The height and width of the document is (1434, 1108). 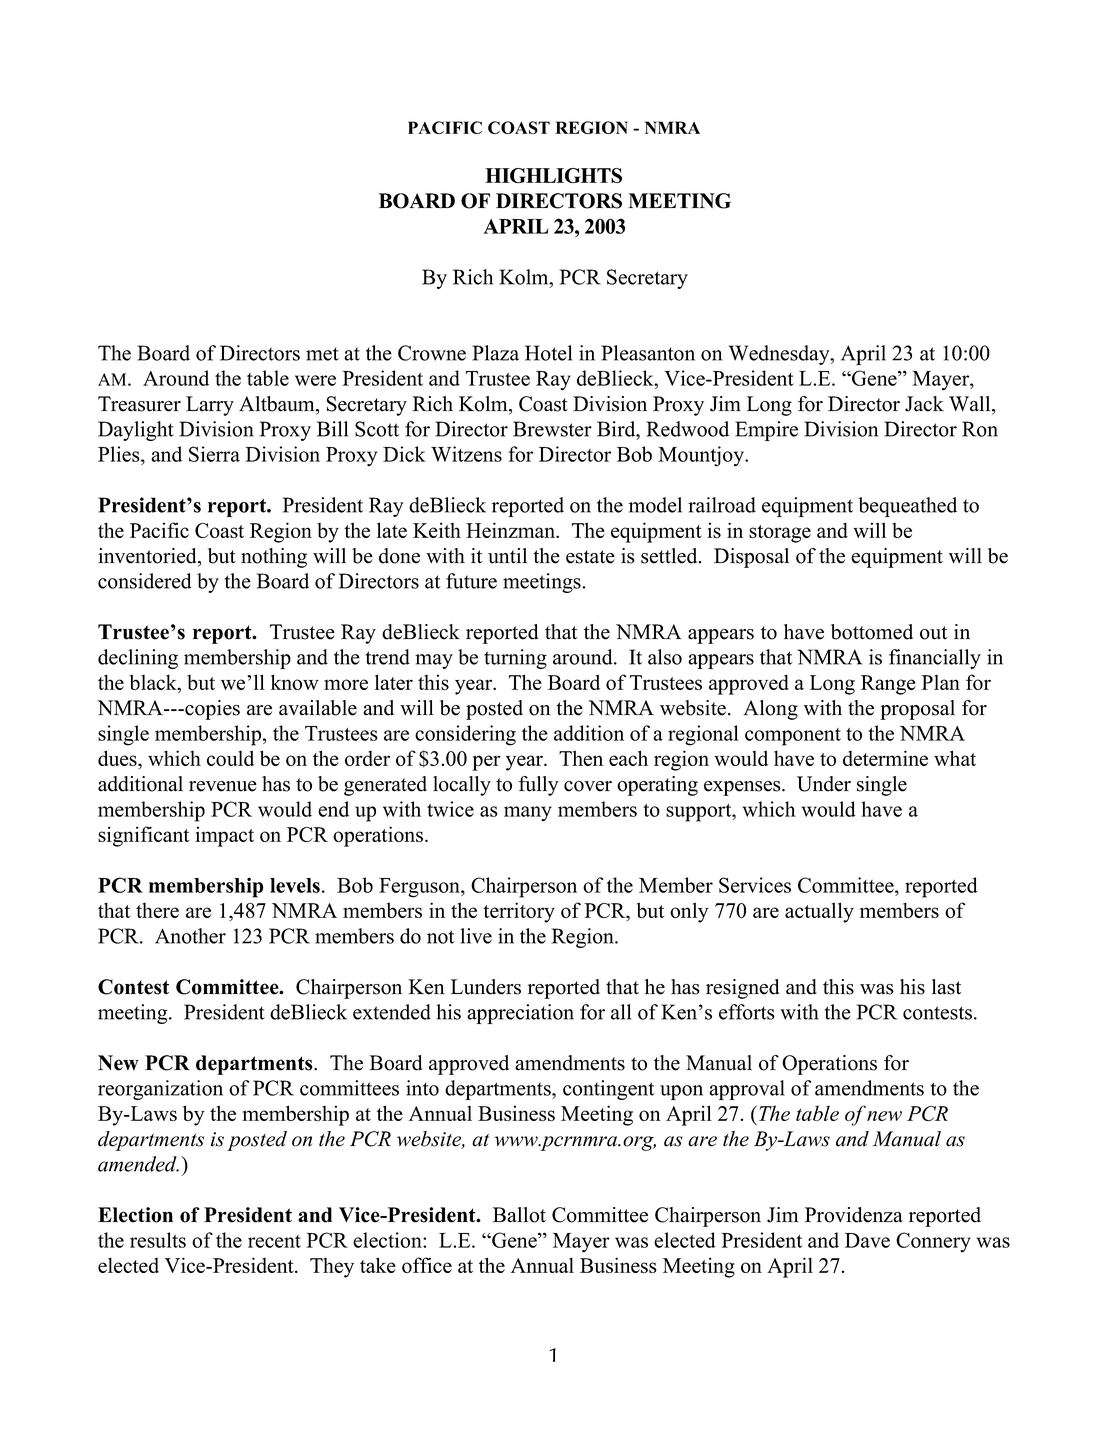 I want to click on recent, so click(x=274, y=1241).
